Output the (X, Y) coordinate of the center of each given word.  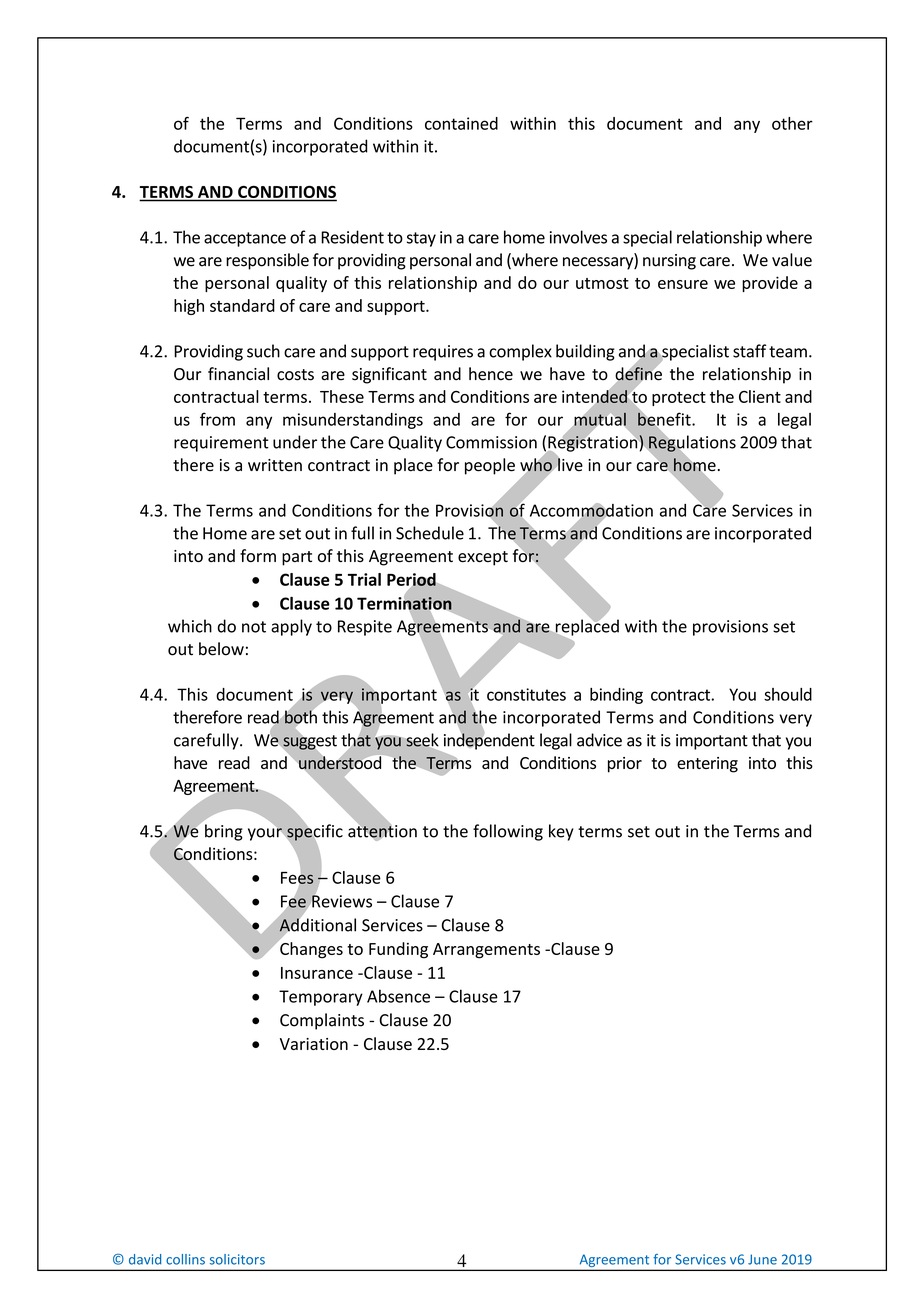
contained (461, 123)
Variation (314, 1044)
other (792, 123)
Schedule (430, 533)
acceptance (245, 239)
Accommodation (591, 511)
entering (707, 765)
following (508, 832)
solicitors (237, 1259)
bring (224, 832)
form (258, 555)
